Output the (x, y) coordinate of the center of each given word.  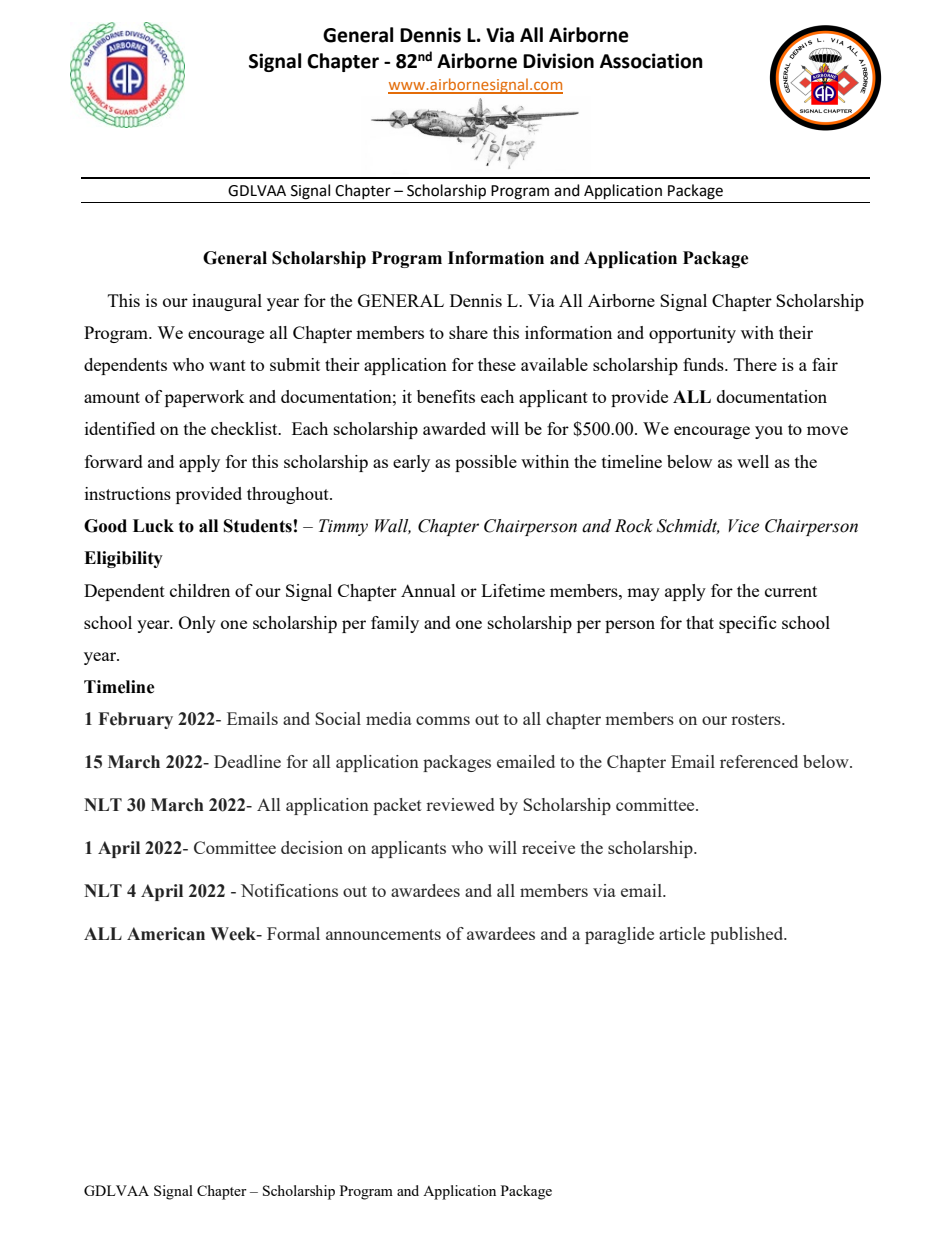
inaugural (227, 302)
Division (558, 61)
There (755, 364)
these (497, 364)
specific (748, 624)
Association (651, 61)
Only (197, 624)
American (166, 934)
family (395, 624)
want (227, 365)
